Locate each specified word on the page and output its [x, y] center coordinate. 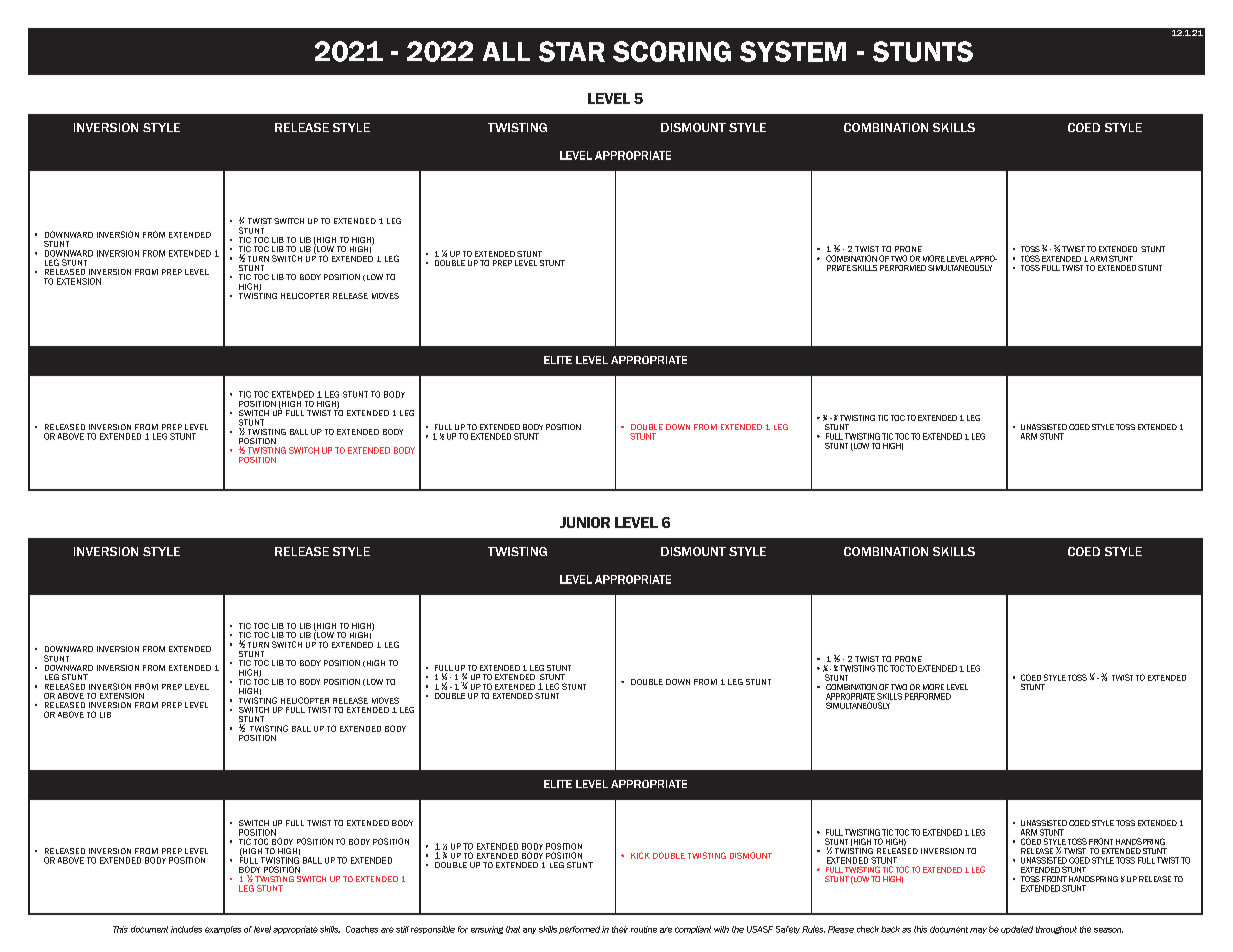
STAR [572, 51]
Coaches [362, 929]
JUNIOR [585, 522]
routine [644, 929]
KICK [640, 855]
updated [1017, 930]
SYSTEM [793, 51]
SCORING [672, 51]
